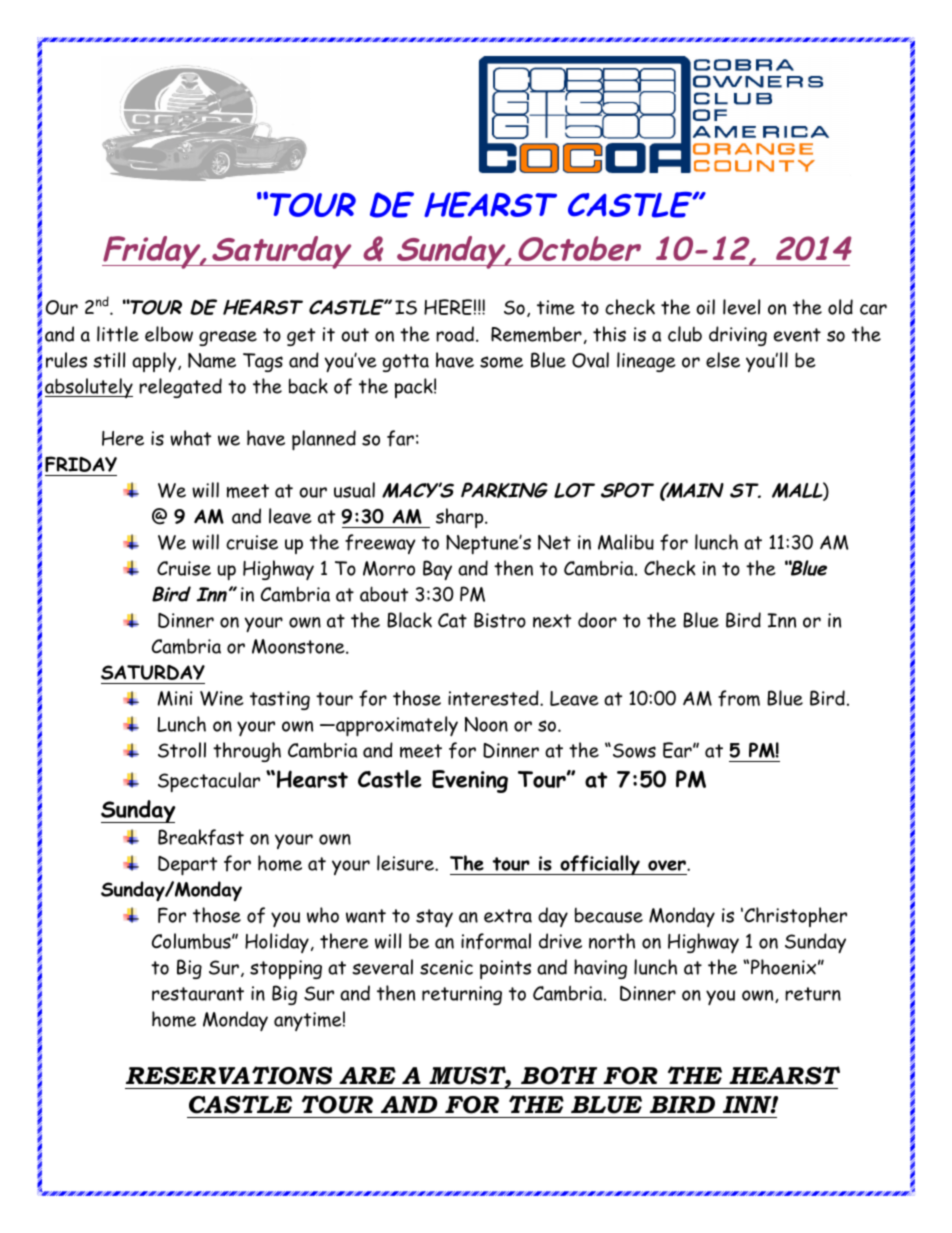 The width and height of the screenshot is (952, 1233). I want to click on little, so click(118, 334).
